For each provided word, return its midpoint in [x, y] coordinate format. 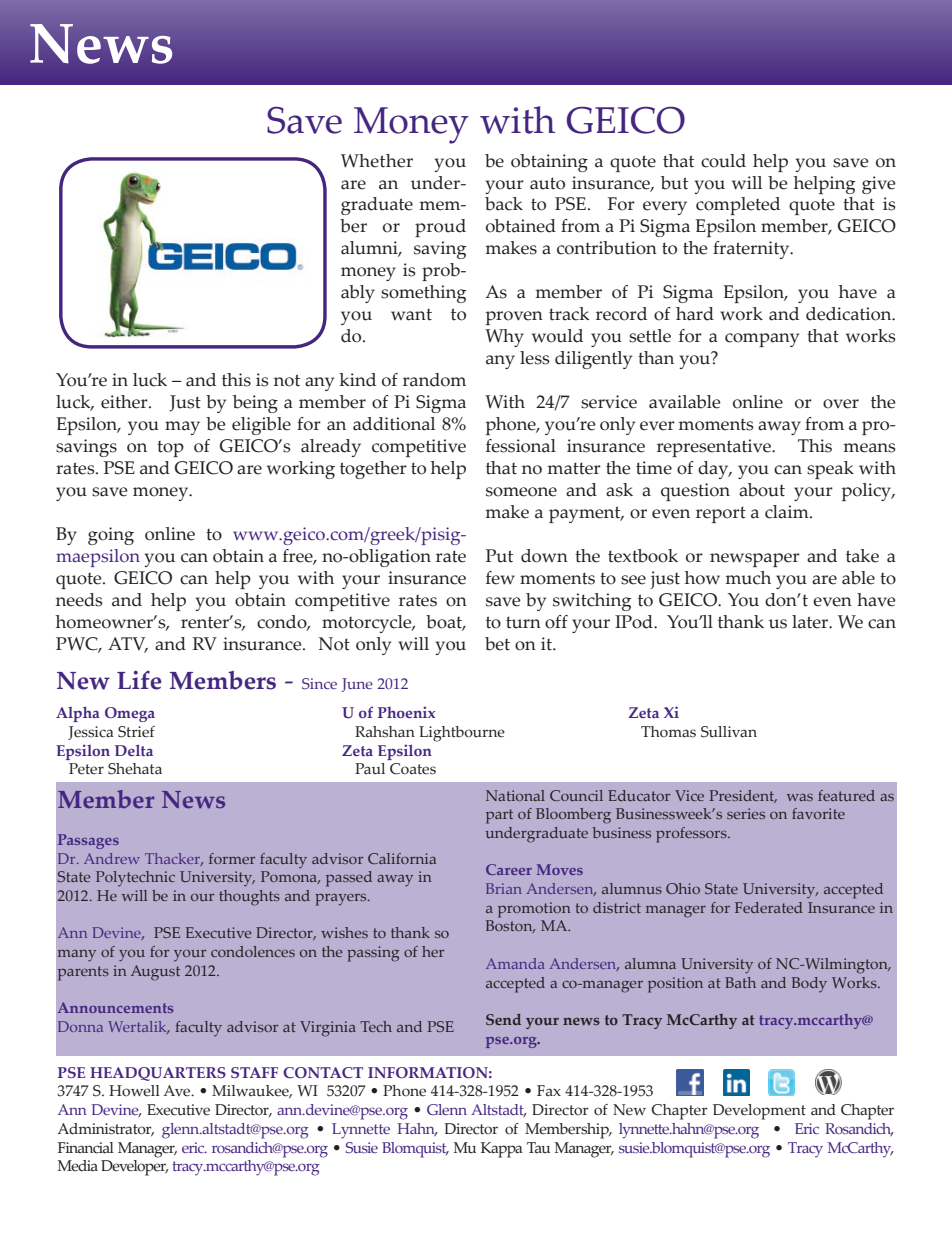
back [504, 204]
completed [738, 206]
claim [788, 512]
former [232, 858]
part [499, 816]
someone [521, 492]
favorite [818, 813]
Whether [377, 161]
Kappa [502, 1150]
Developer [135, 1168]
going [111, 536]
